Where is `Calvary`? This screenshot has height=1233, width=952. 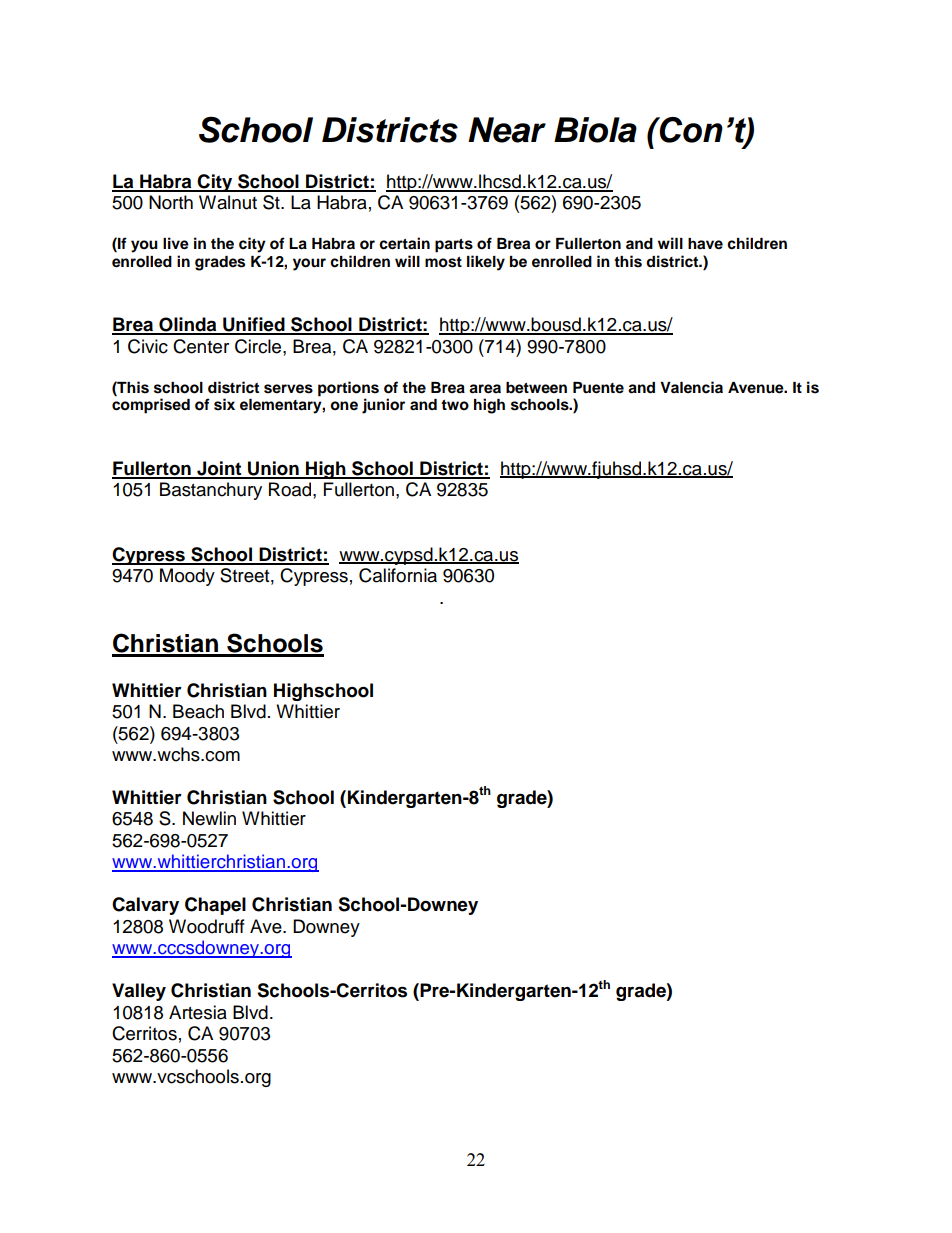
Calvary is located at coordinates (145, 906).
